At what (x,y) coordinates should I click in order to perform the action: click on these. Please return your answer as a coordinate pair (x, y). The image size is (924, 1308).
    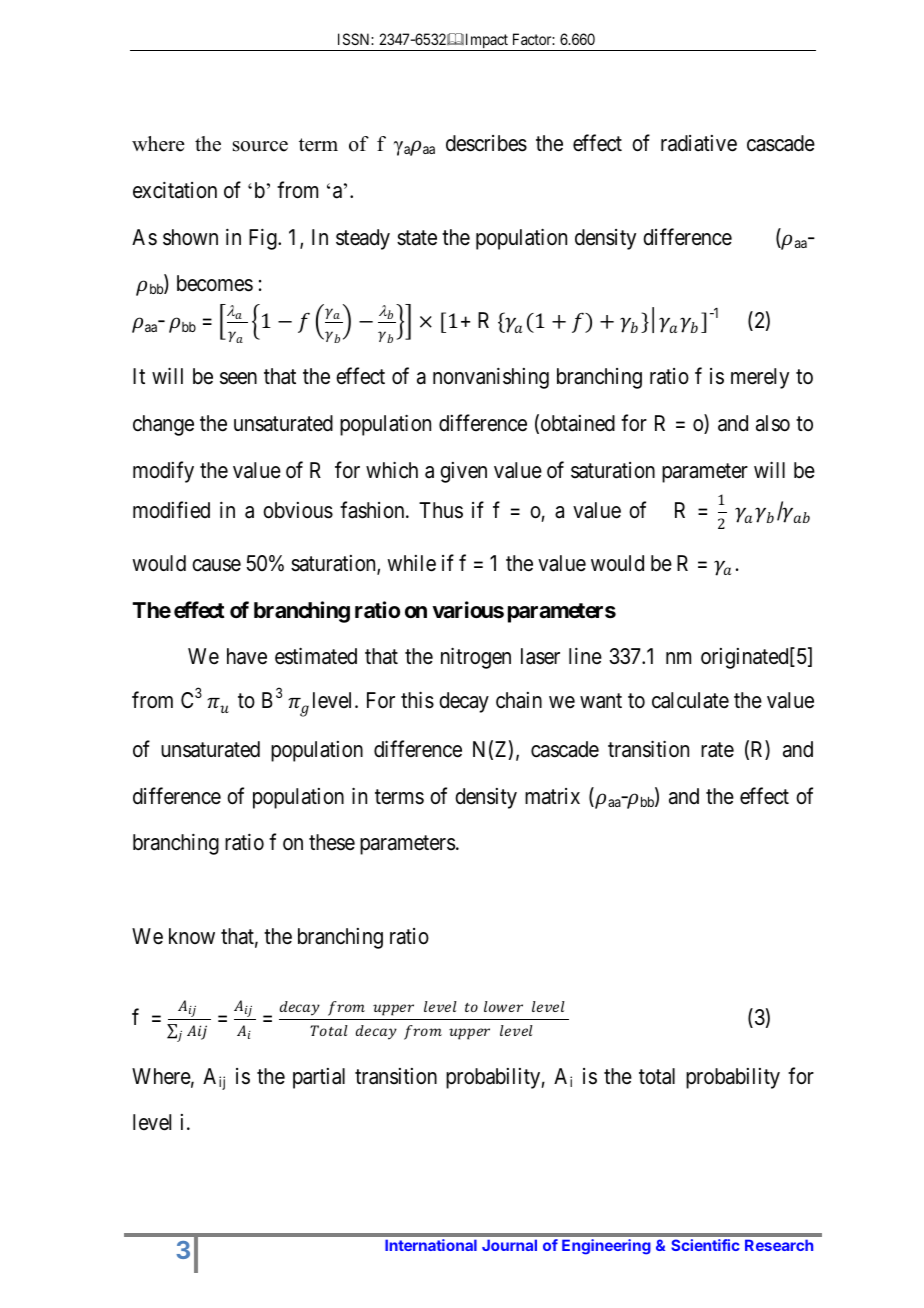
    Looking at the image, I should click on (332, 842).
